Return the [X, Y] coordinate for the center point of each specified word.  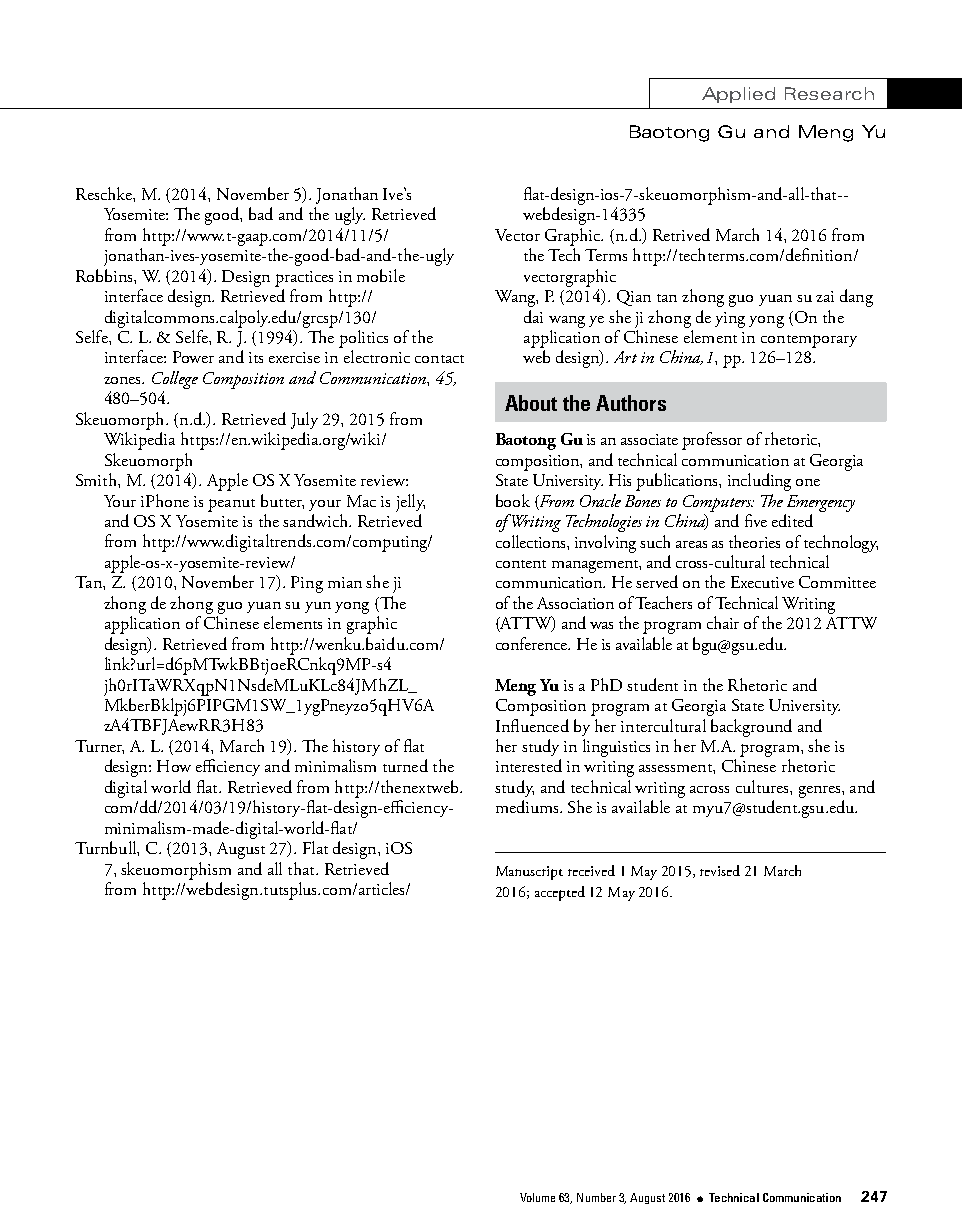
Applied [738, 95]
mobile [381, 275]
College [175, 380]
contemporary [809, 341]
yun [318, 607]
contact [439, 359]
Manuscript [529, 873]
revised [720, 870]
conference [533, 643]
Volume [537, 1197]
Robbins [105, 275]
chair [723, 622]
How [174, 766]
